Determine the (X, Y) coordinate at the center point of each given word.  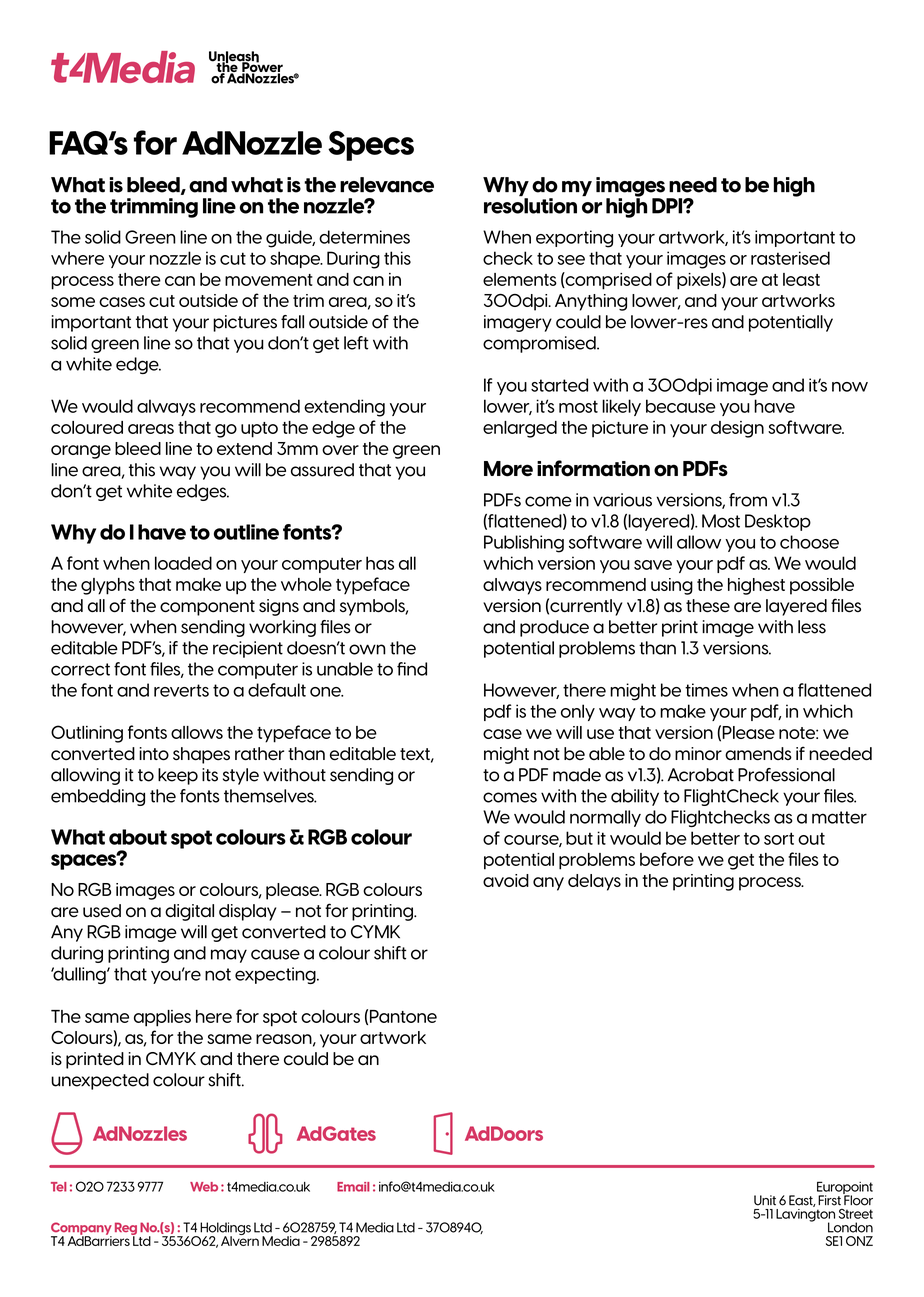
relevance (387, 185)
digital (189, 912)
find (412, 669)
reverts (181, 690)
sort (779, 838)
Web (204, 1187)
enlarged (520, 429)
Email (353, 1187)
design (737, 429)
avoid (506, 880)
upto (259, 430)
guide (290, 239)
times (706, 690)
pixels (700, 281)
